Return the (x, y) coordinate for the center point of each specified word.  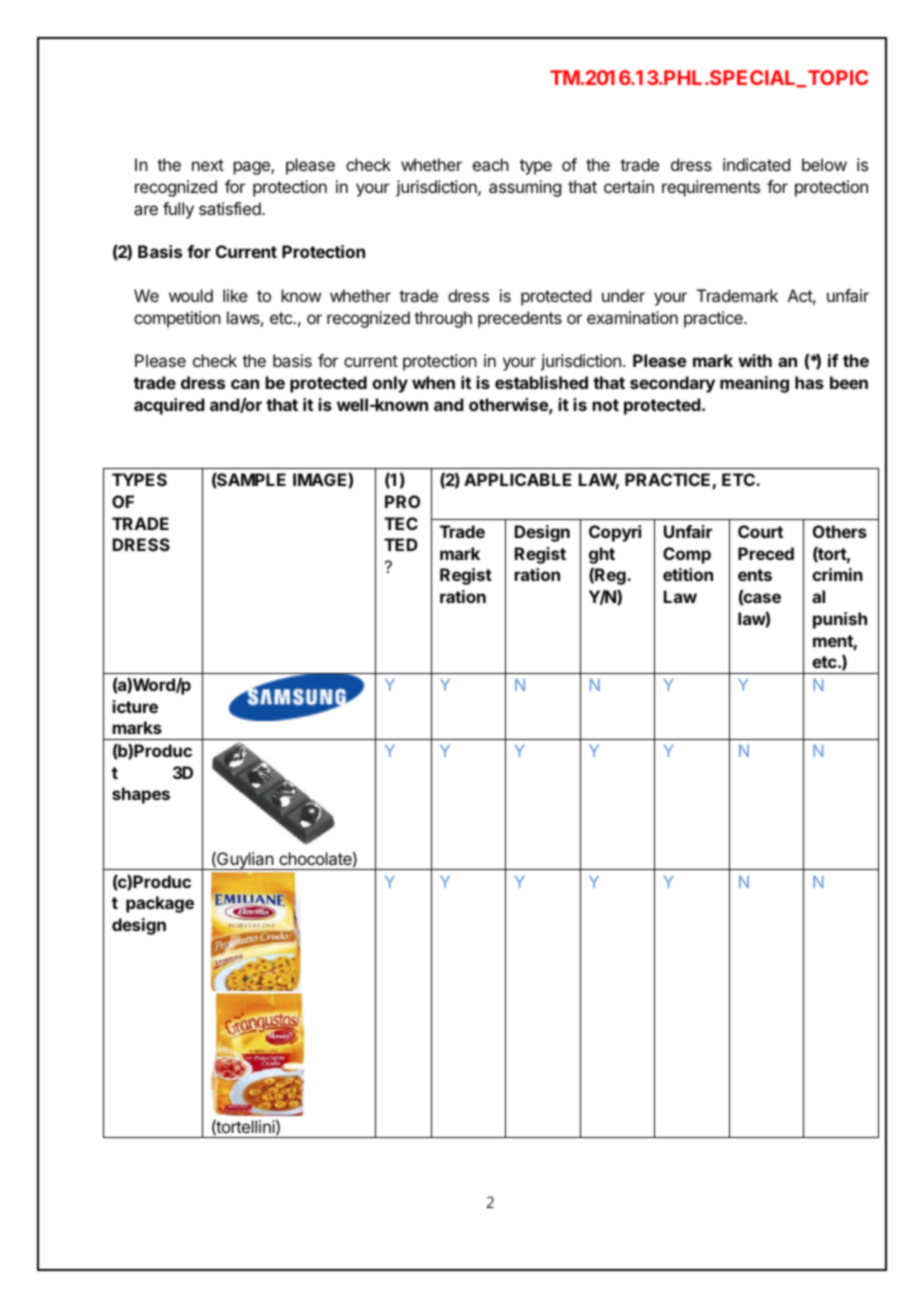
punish (840, 620)
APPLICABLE (517, 479)
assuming (525, 188)
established (541, 382)
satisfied (231, 208)
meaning (754, 384)
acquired (169, 406)
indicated (756, 164)
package (160, 904)
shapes (141, 795)
